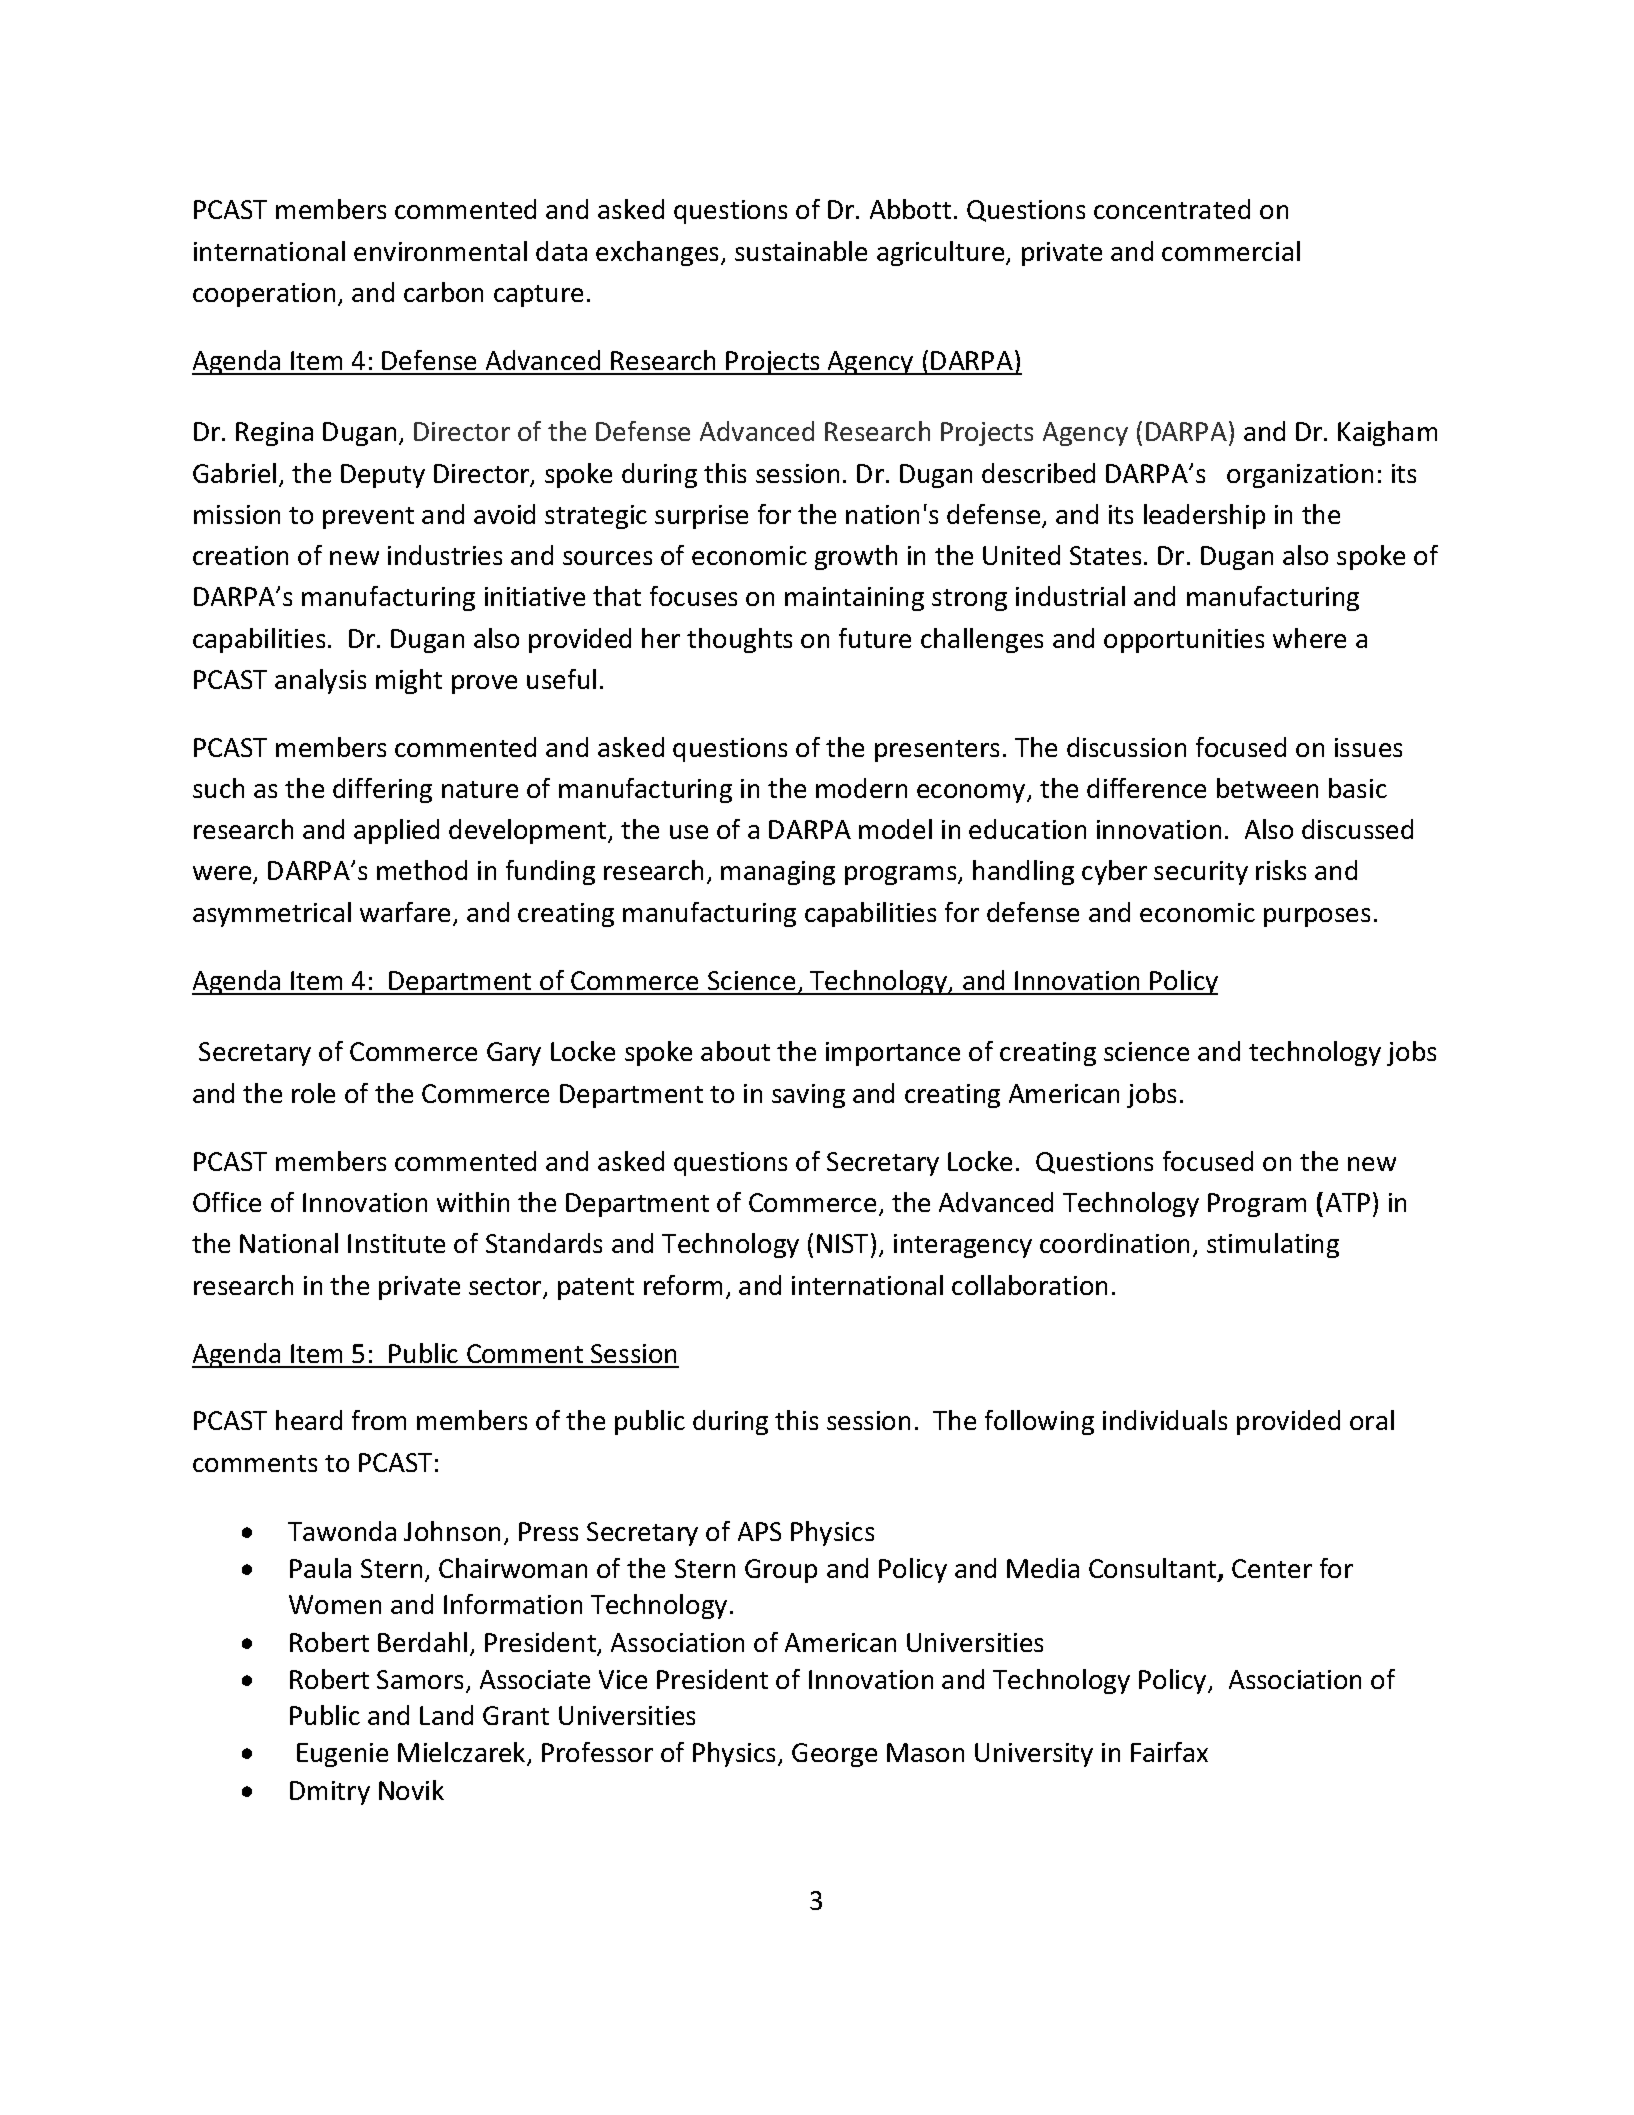 The height and width of the image is (2115, 1634). Describe the element at coordinates (342, 1755) in the image. I see `Eugenie` at that location.
